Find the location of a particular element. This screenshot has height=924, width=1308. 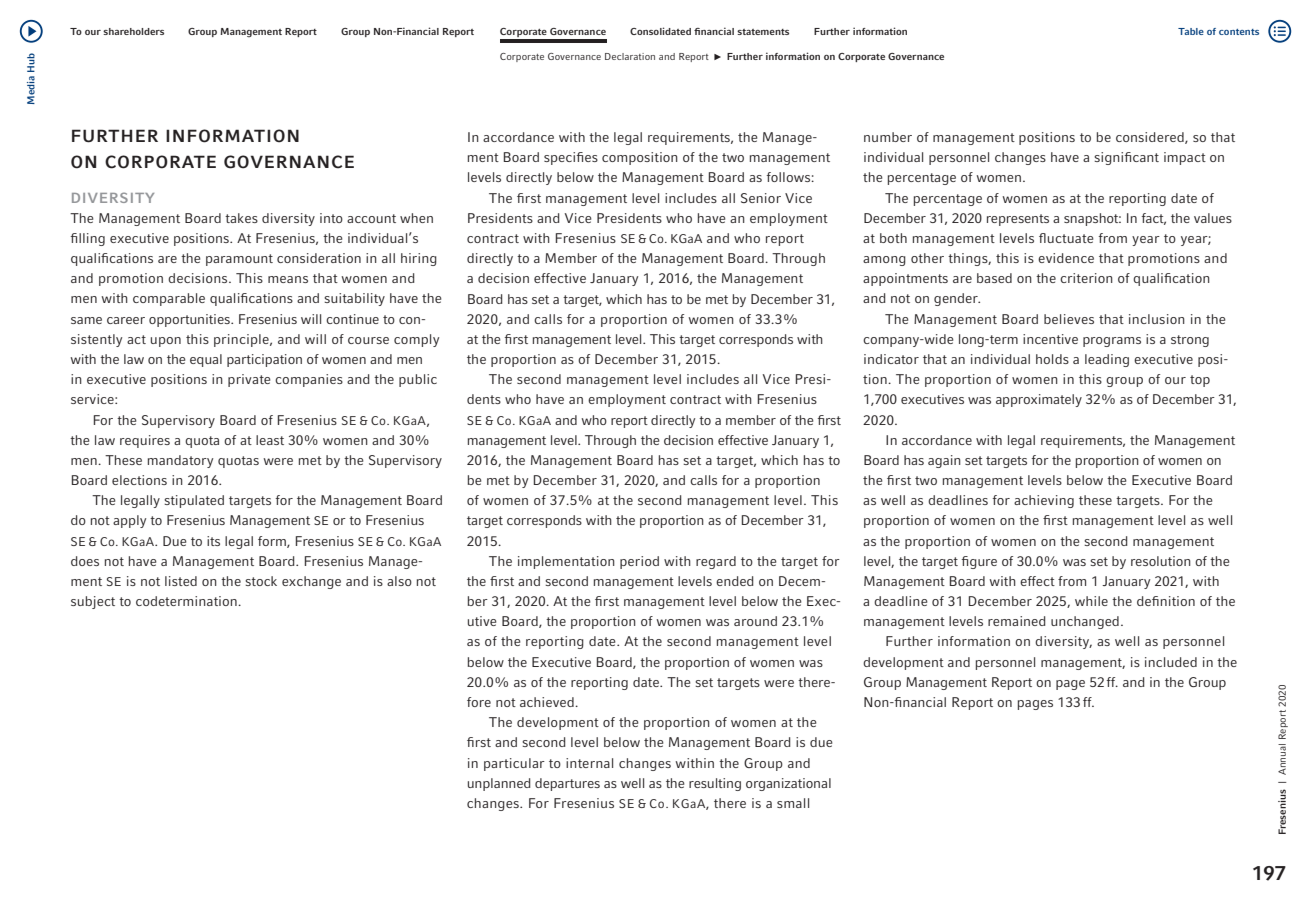

unplanned is located at coordinates (499, 784).
